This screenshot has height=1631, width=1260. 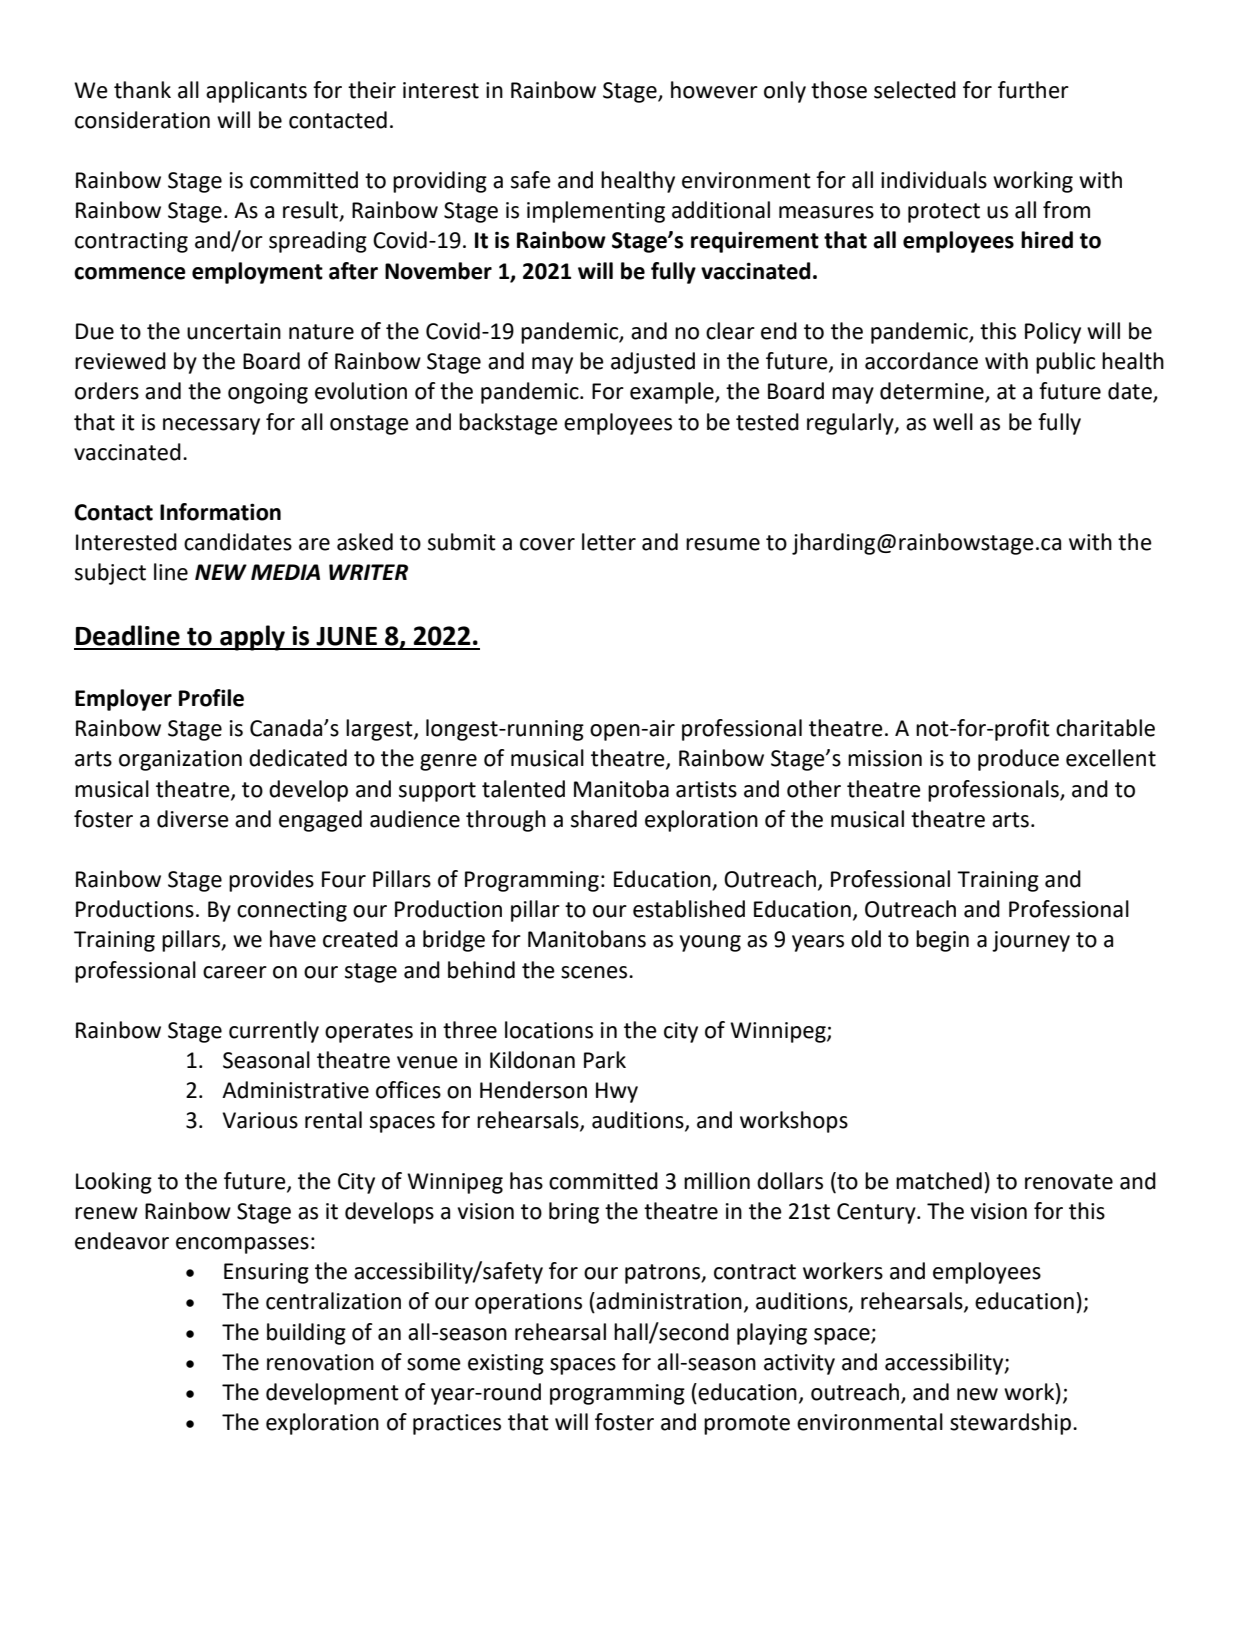 What do you see at coordinates (1033, 90) in the screenshot?
I see `further` at bounding box center [1033, 90].
